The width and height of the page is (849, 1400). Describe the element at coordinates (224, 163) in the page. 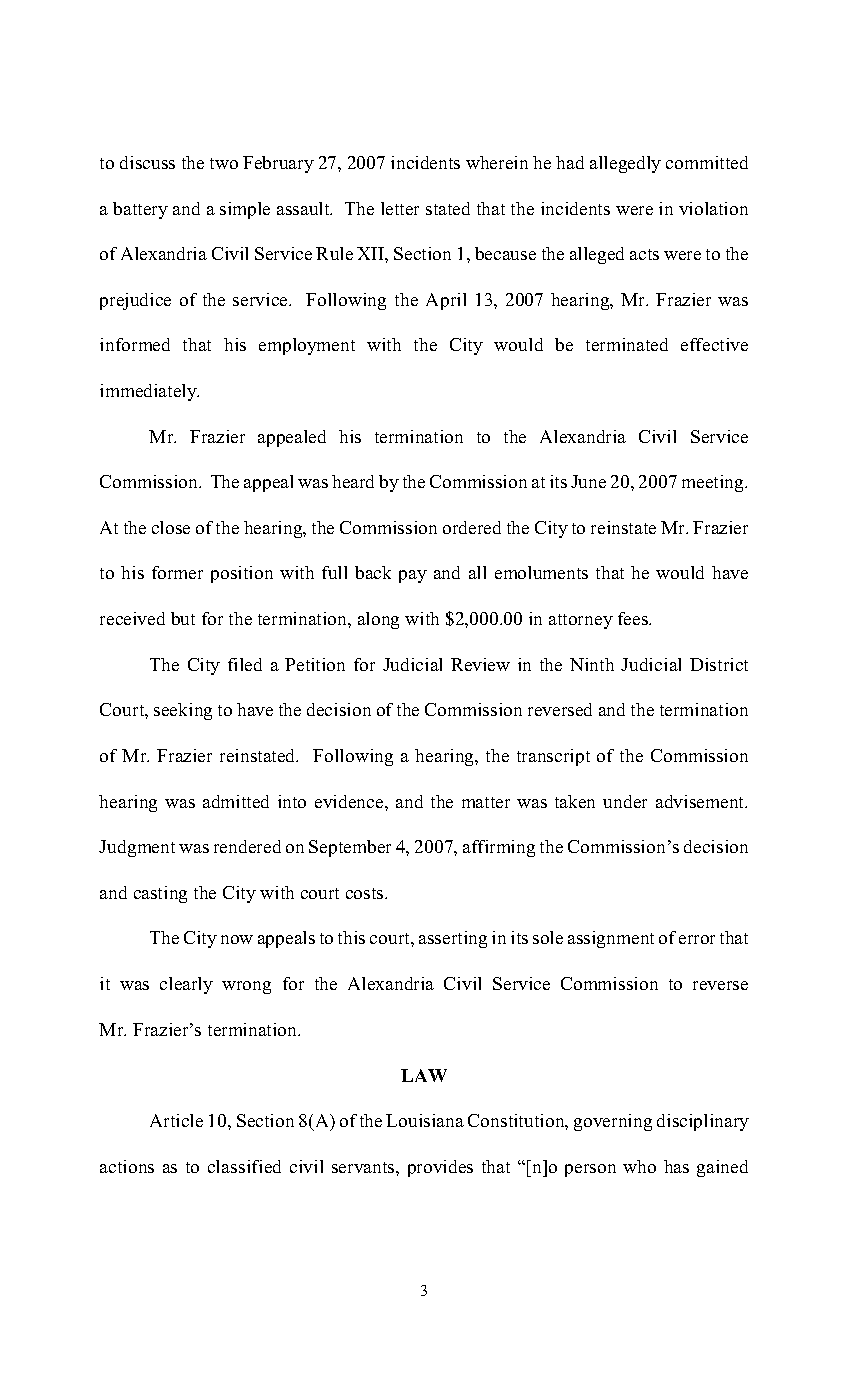

I see `two` at that location.
